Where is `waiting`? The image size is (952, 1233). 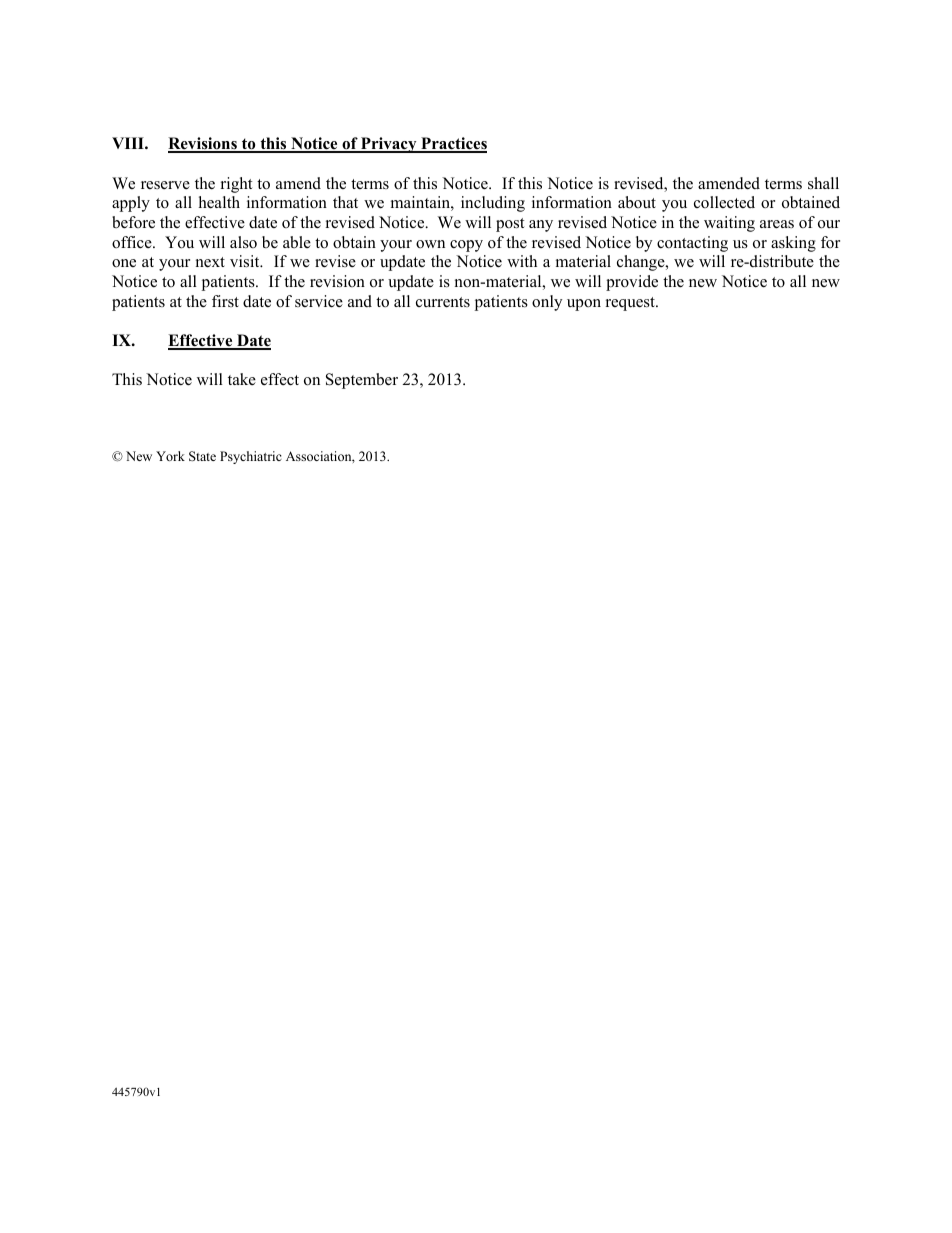
waiting is located at coordinates (729, 224).
